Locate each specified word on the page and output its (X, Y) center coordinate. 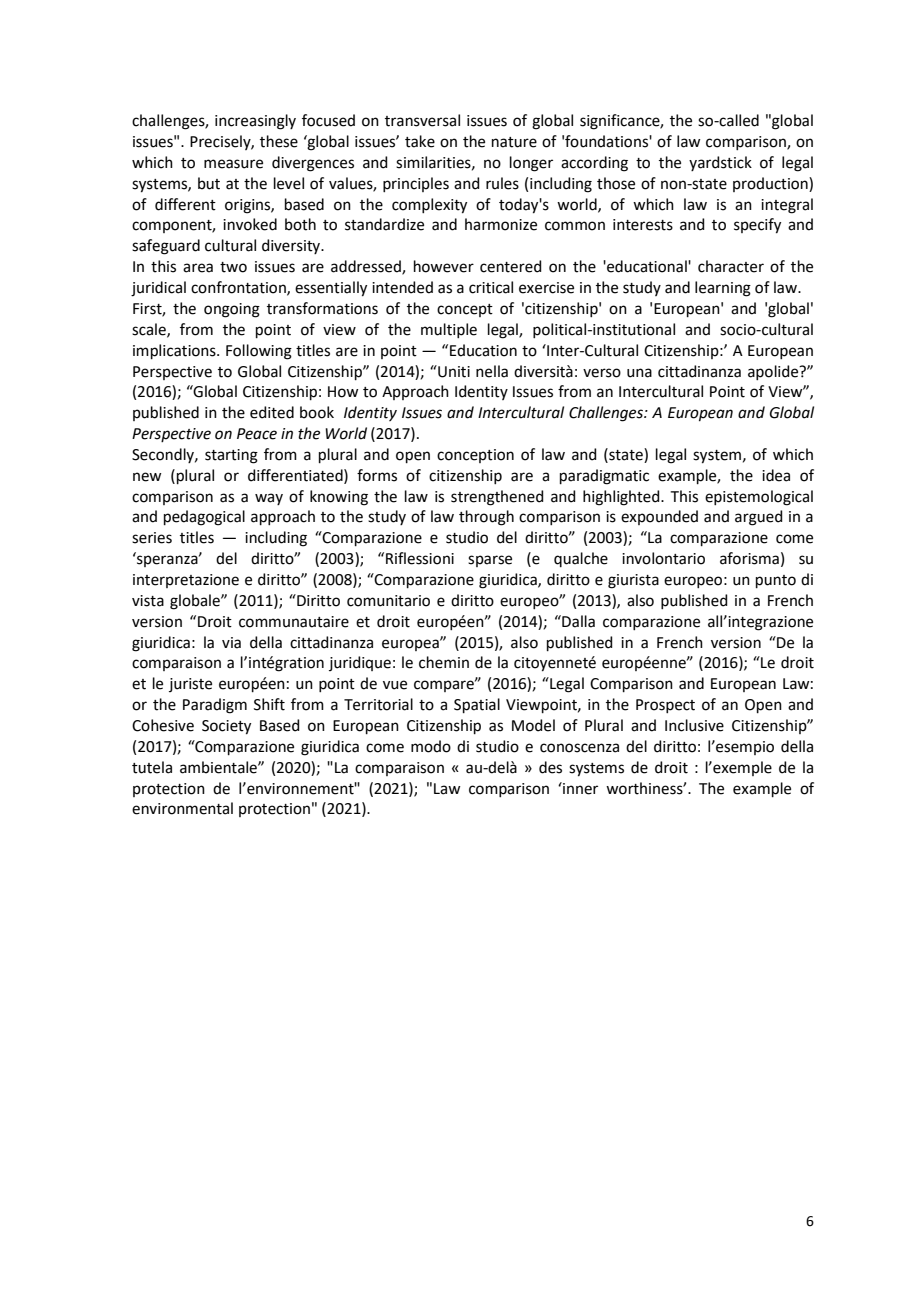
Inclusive (694, 725)
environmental (182, 808)
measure (233, 164)
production (771, 184)
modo (431, 746)
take (420, 141)
